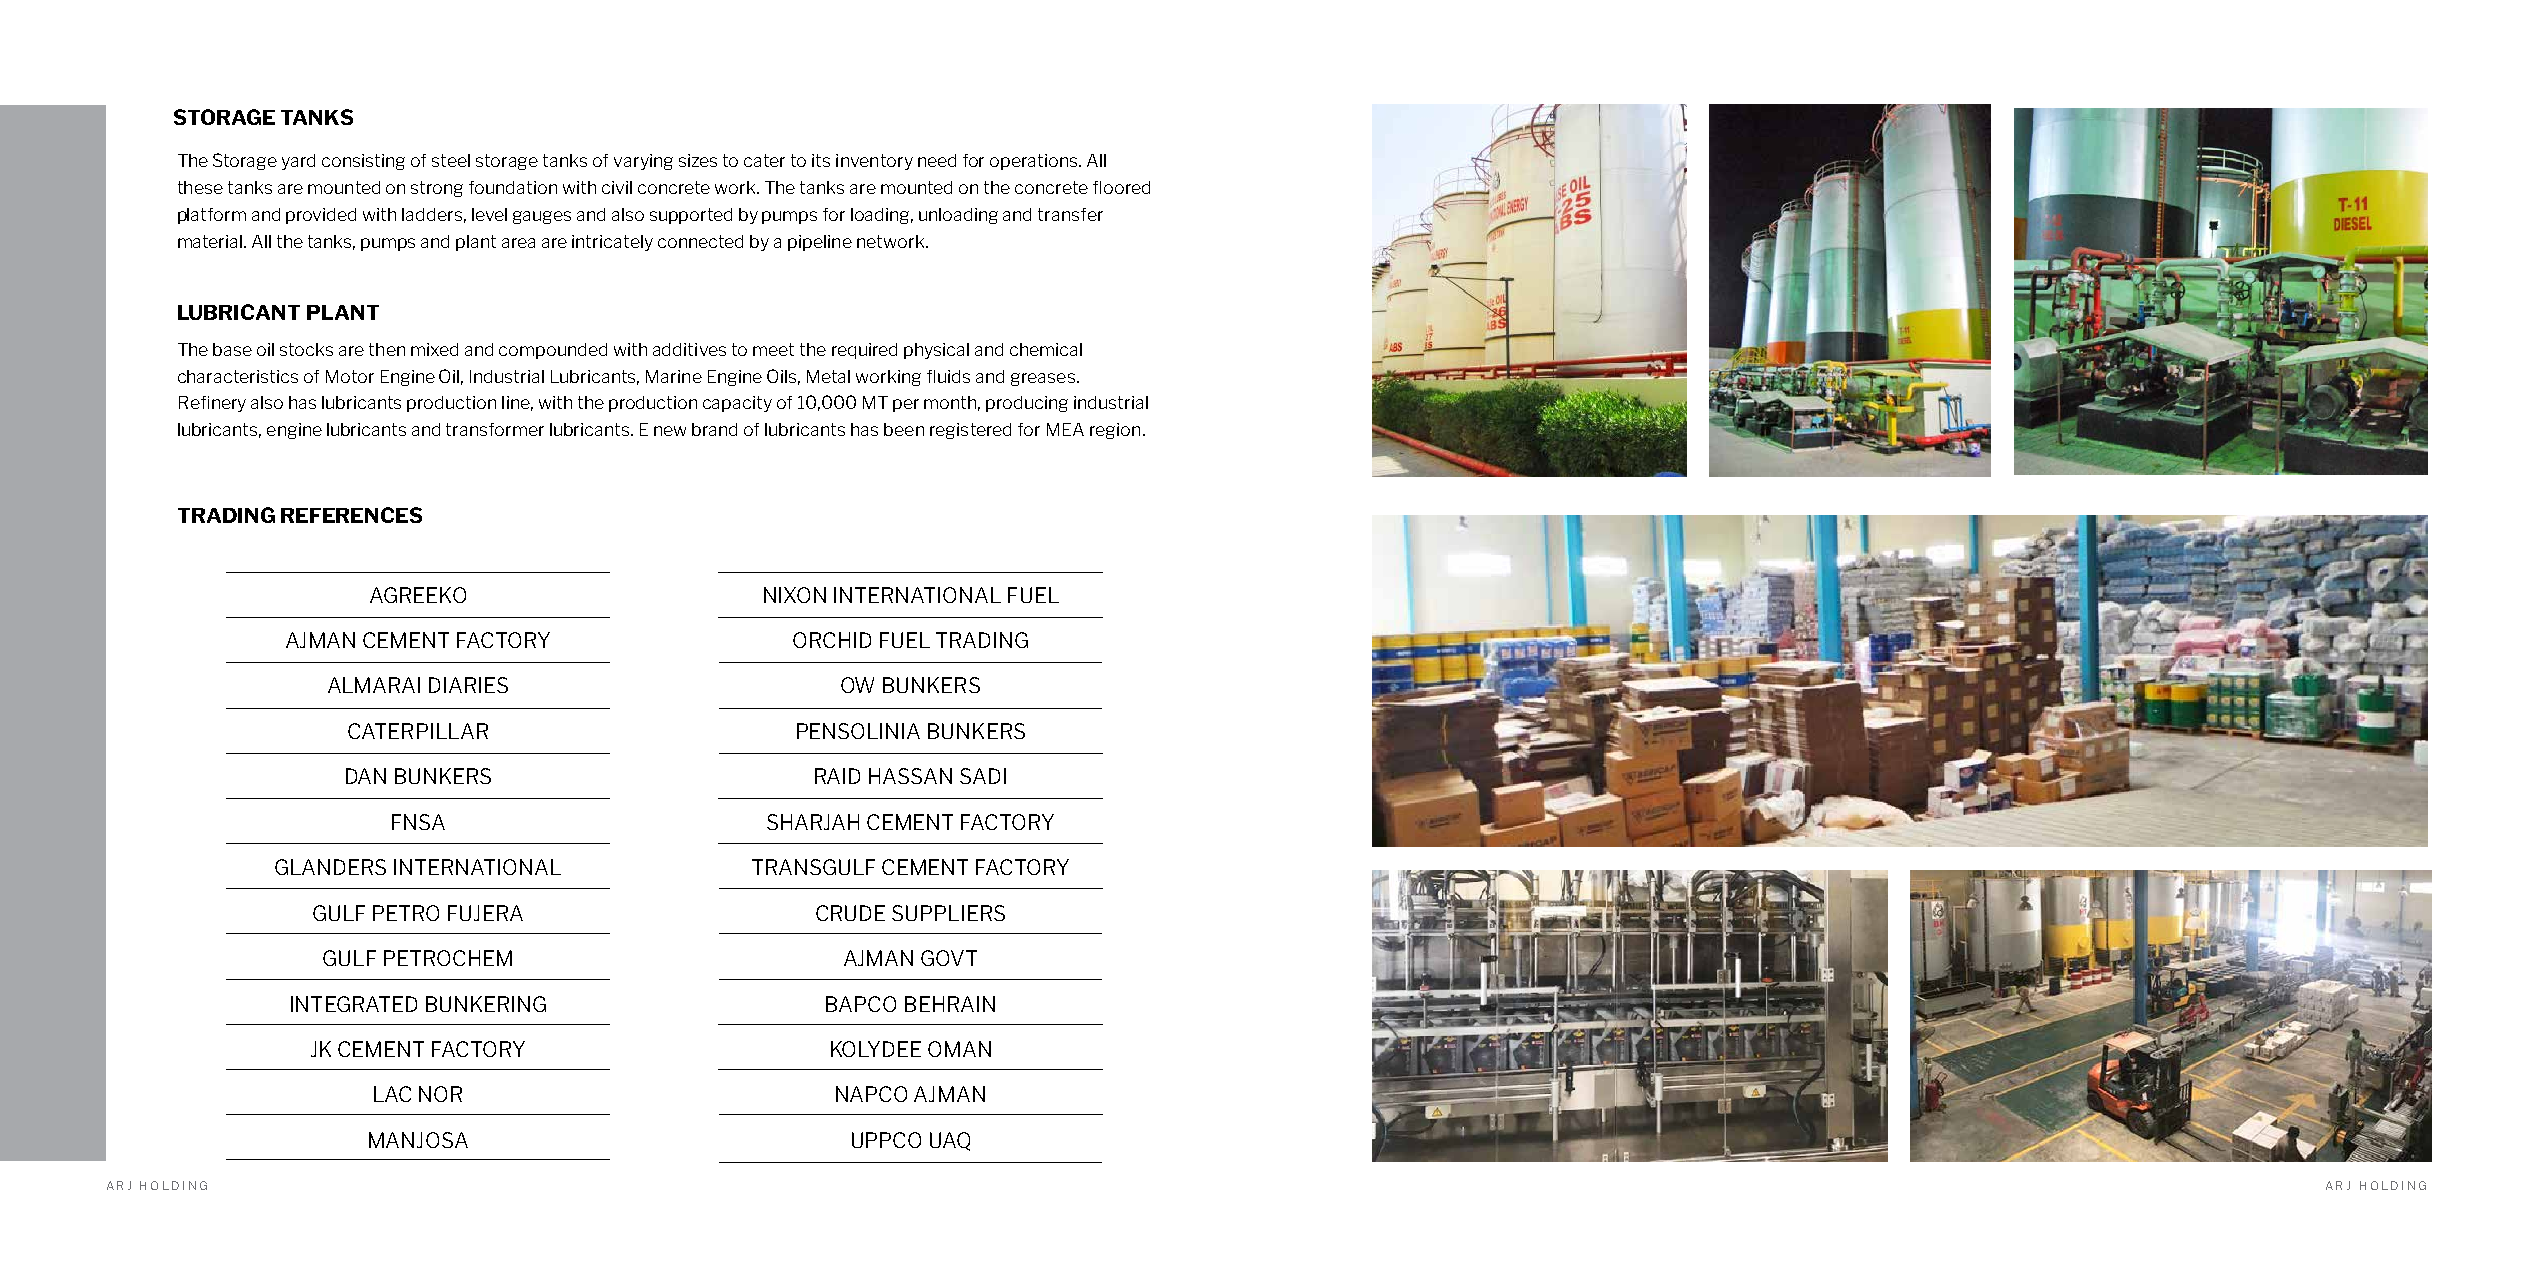 The image size is (2533, 1267). Describe the element at coordinates (670, 431) in the screenshot. I see `new` at that location.
